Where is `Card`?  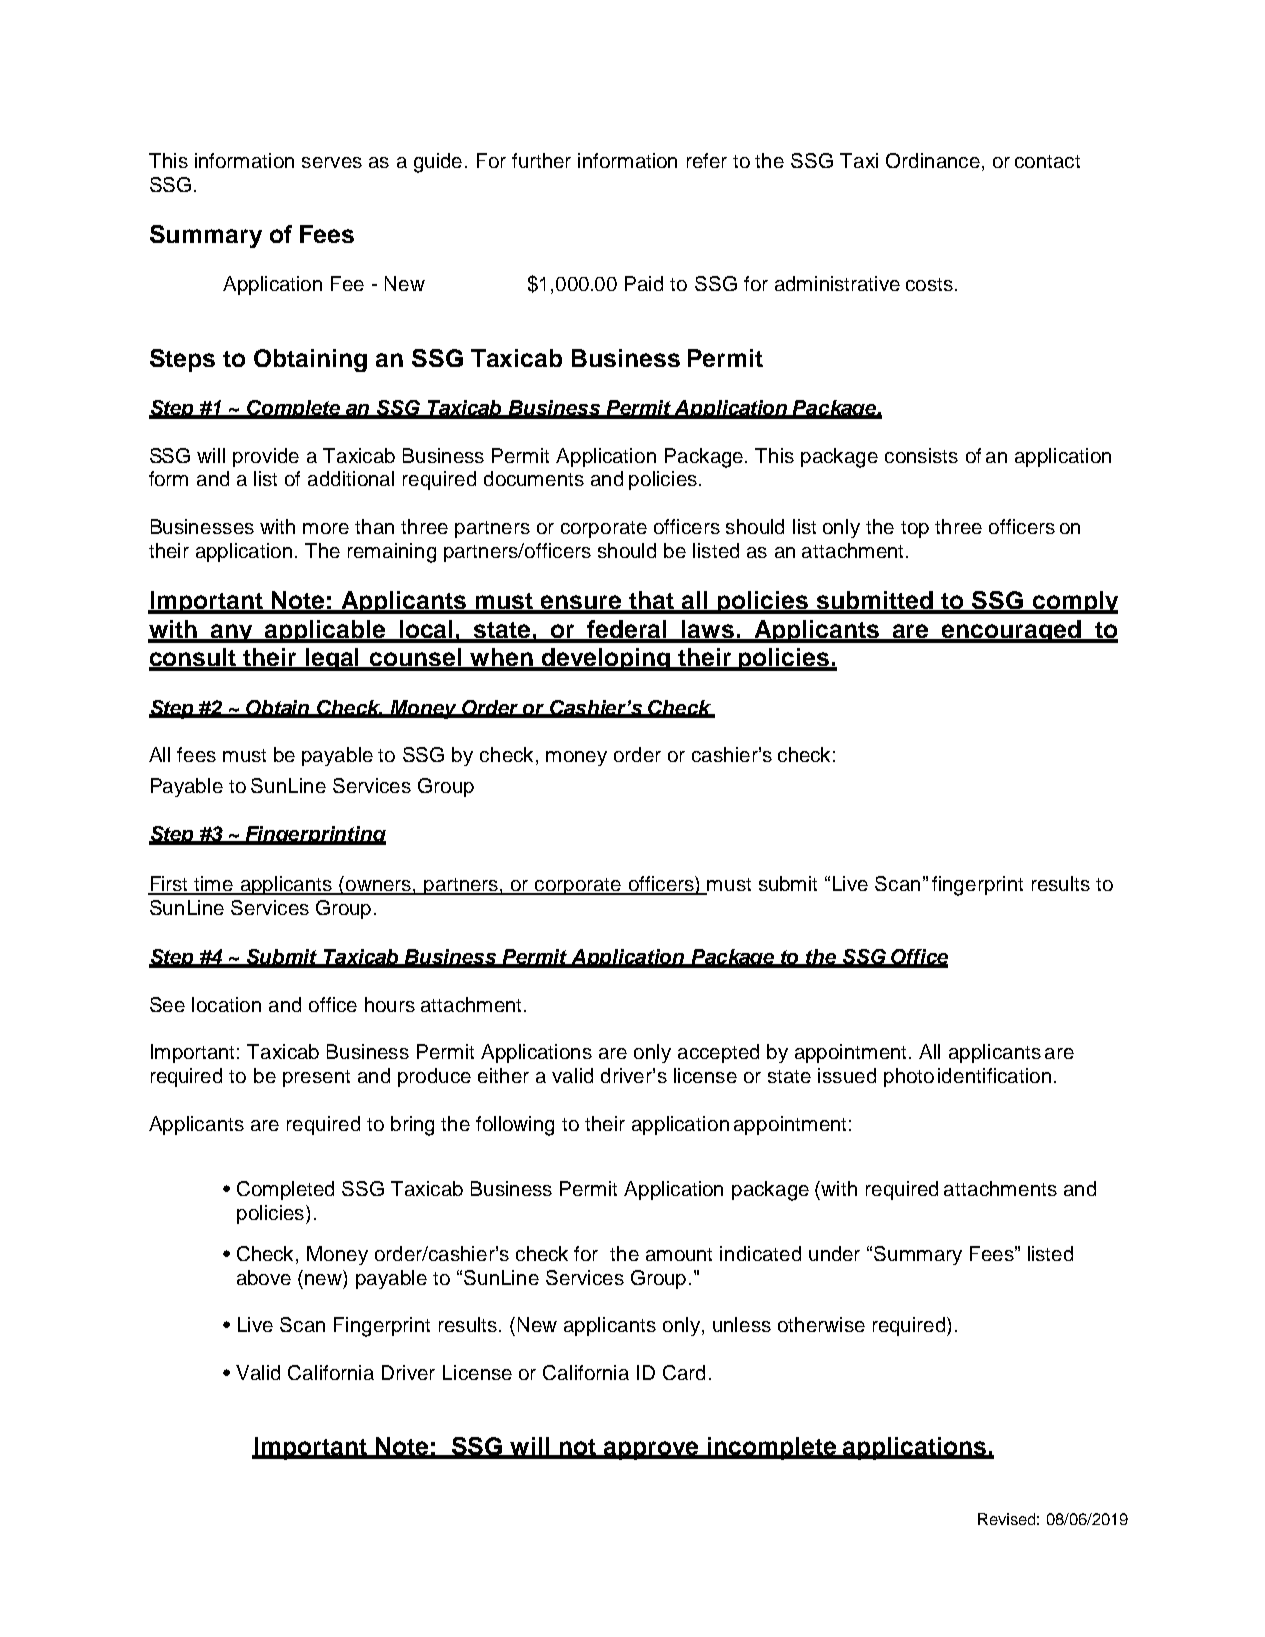
Card is located at coordinates (684, 1372).
